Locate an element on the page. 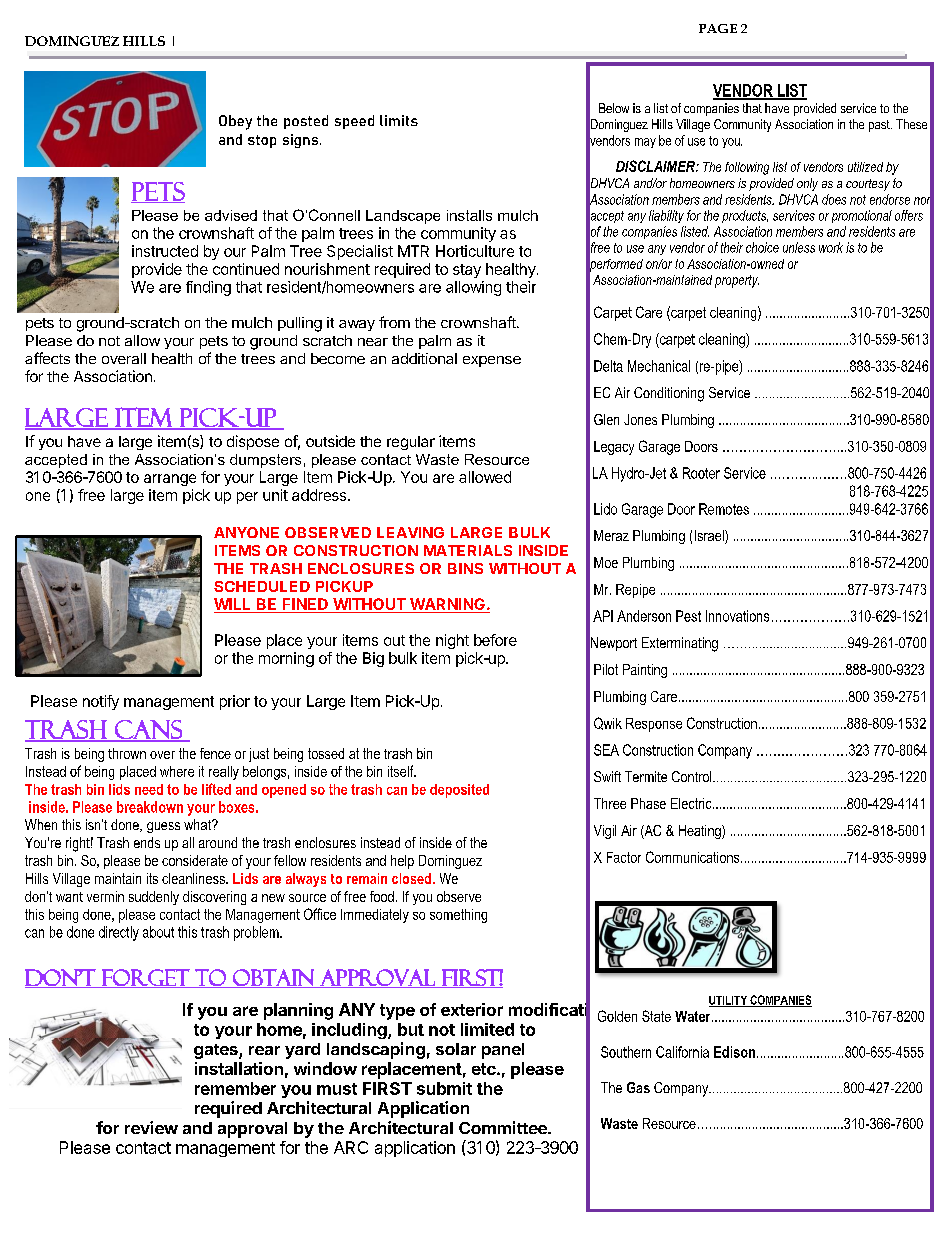  Israel is located at coordinates (710, 537).
